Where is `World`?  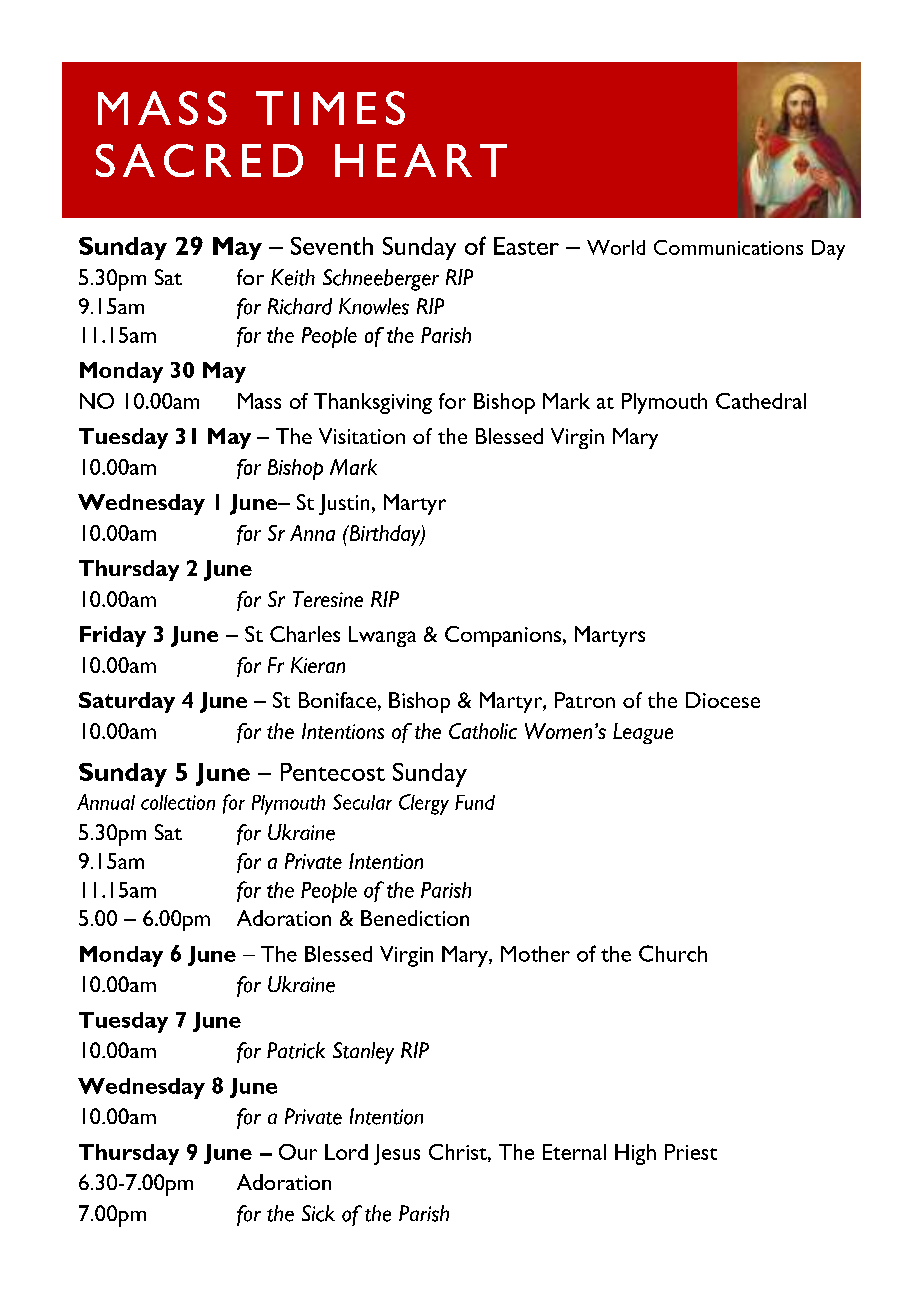
World is located at coordinates (616, 247).
